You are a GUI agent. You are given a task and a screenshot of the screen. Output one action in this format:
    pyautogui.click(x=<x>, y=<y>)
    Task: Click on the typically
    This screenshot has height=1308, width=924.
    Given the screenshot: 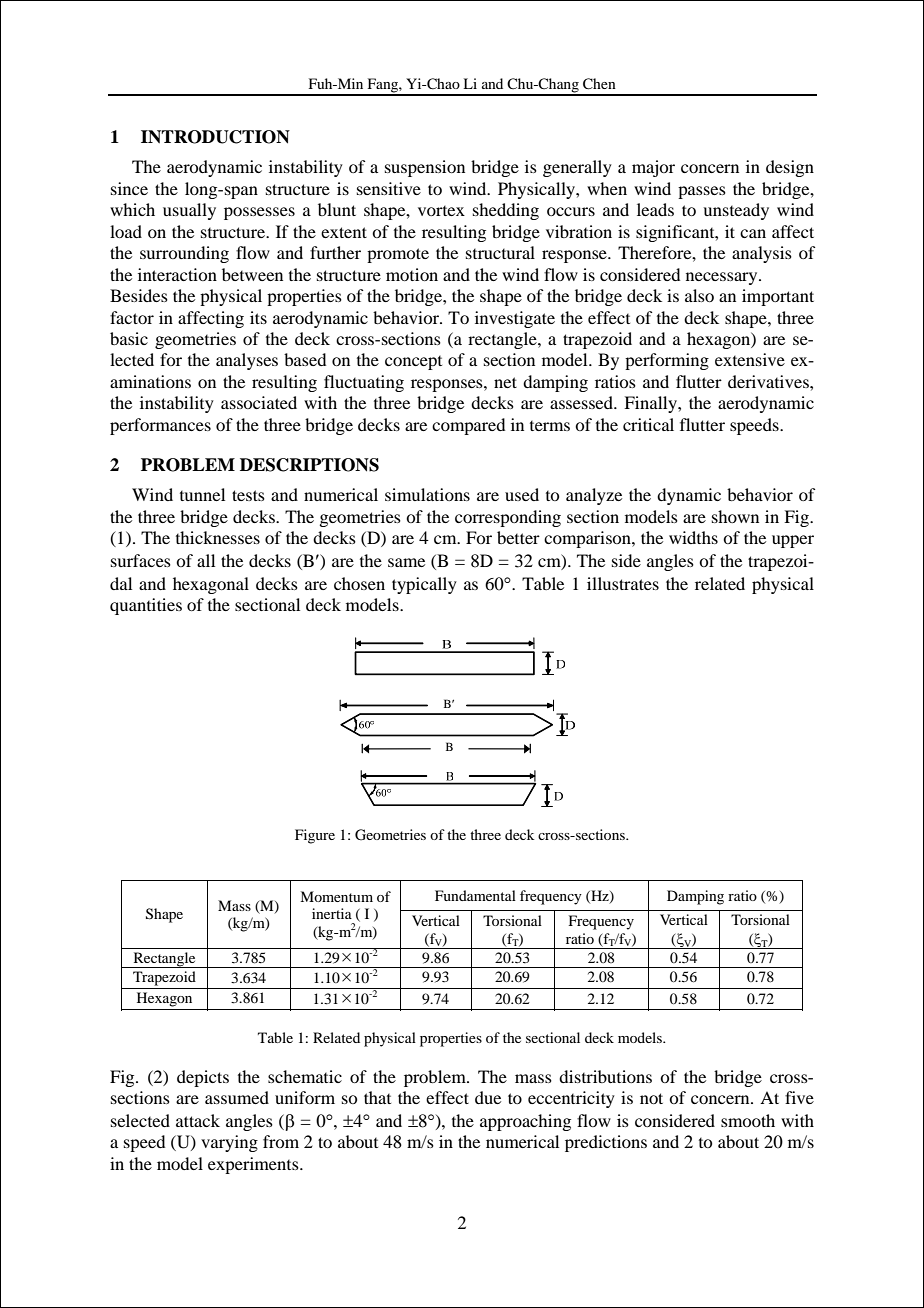 What is the action you would take?
    pyautogui.click(x=424, y=585)
